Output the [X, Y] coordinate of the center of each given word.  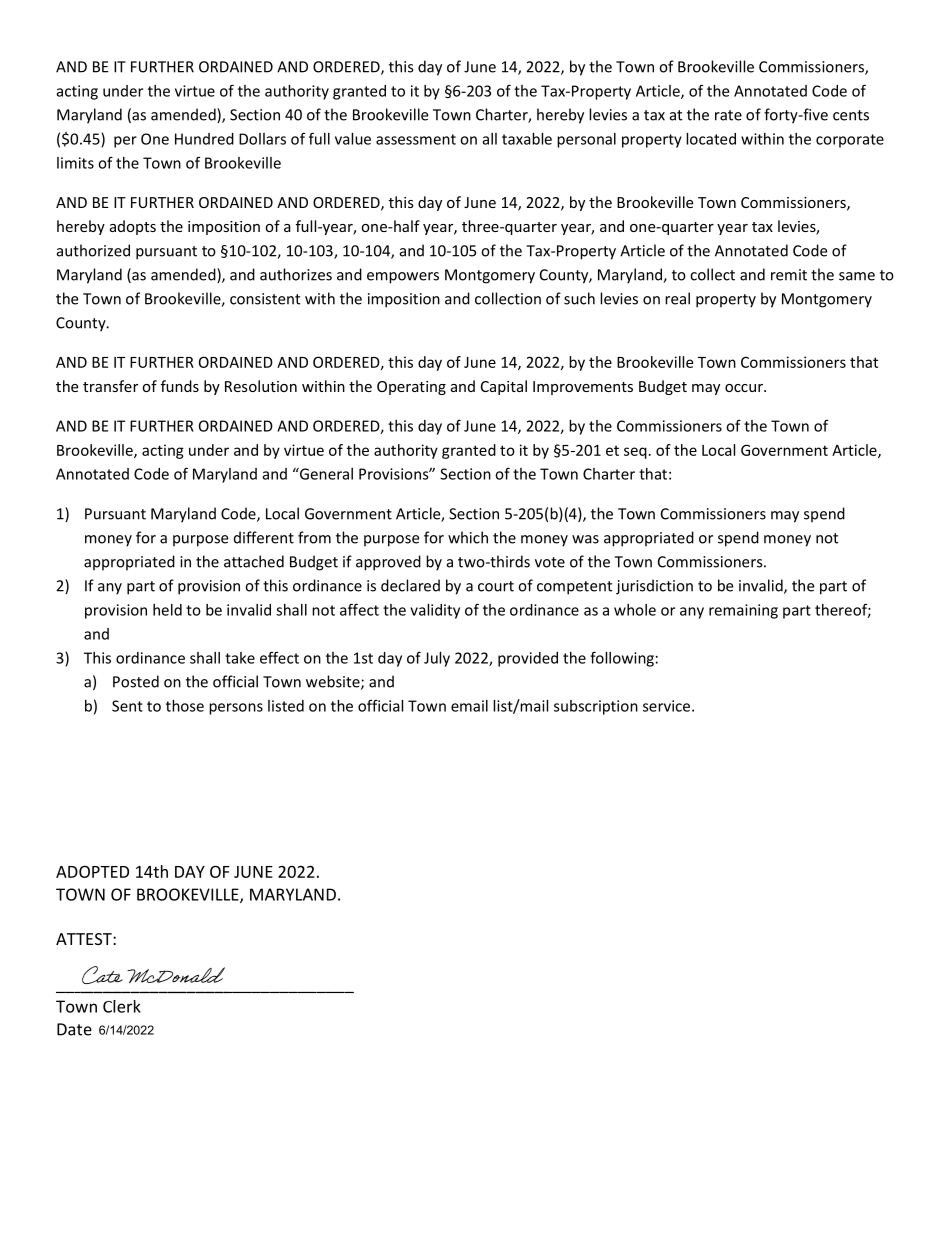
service [668, 706]
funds [180, 386]
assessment [416, 139]
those [185, 706]
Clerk [122, 1006]
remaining [743, 611]
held [167, 610]
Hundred [204, 139]
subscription [596, 707]
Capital [504, 387]
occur [745, 388]
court [496, 586]
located [711, 139]
